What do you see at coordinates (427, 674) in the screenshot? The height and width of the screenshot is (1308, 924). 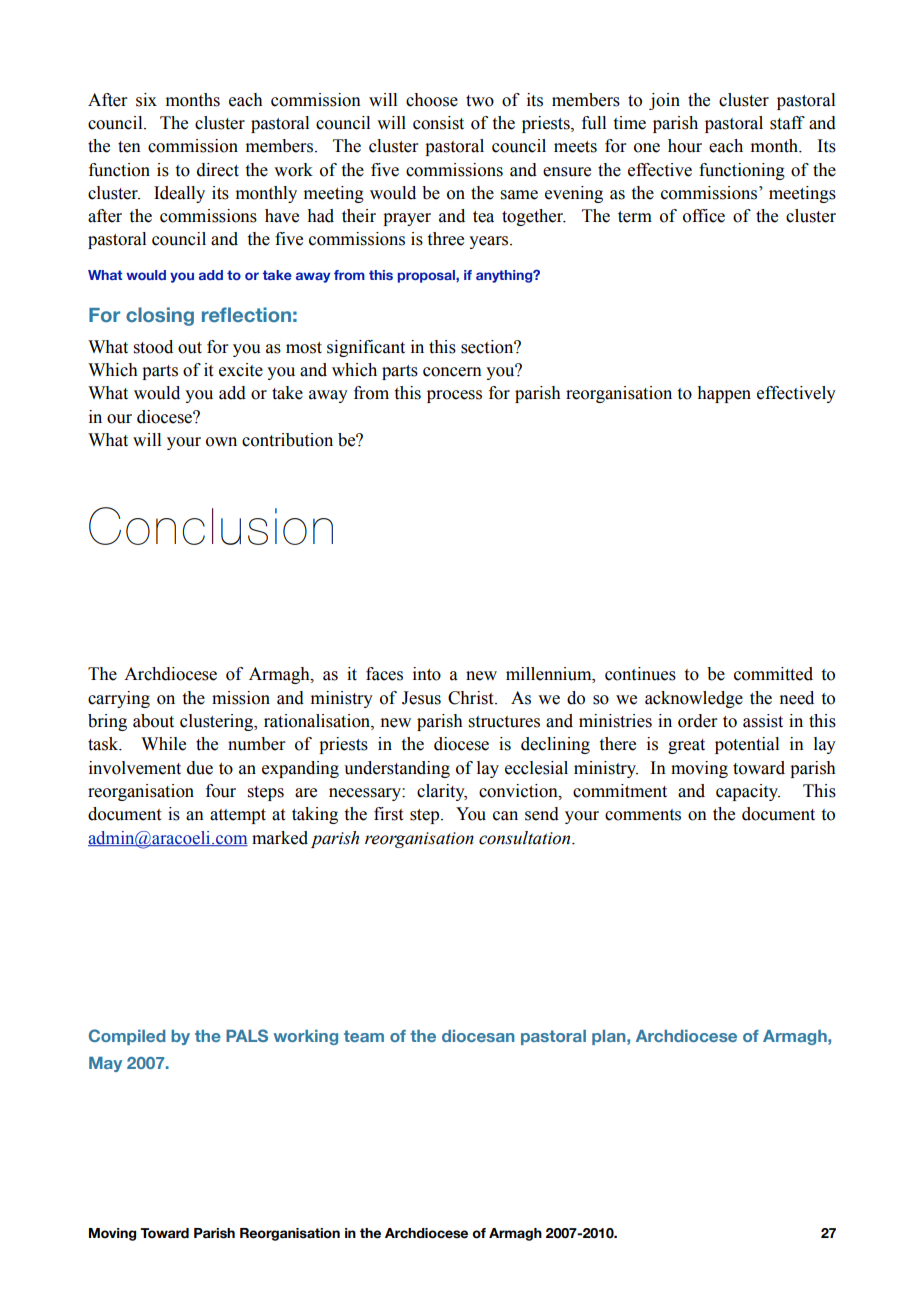 I see `into` at bounding box center [427, 674].
